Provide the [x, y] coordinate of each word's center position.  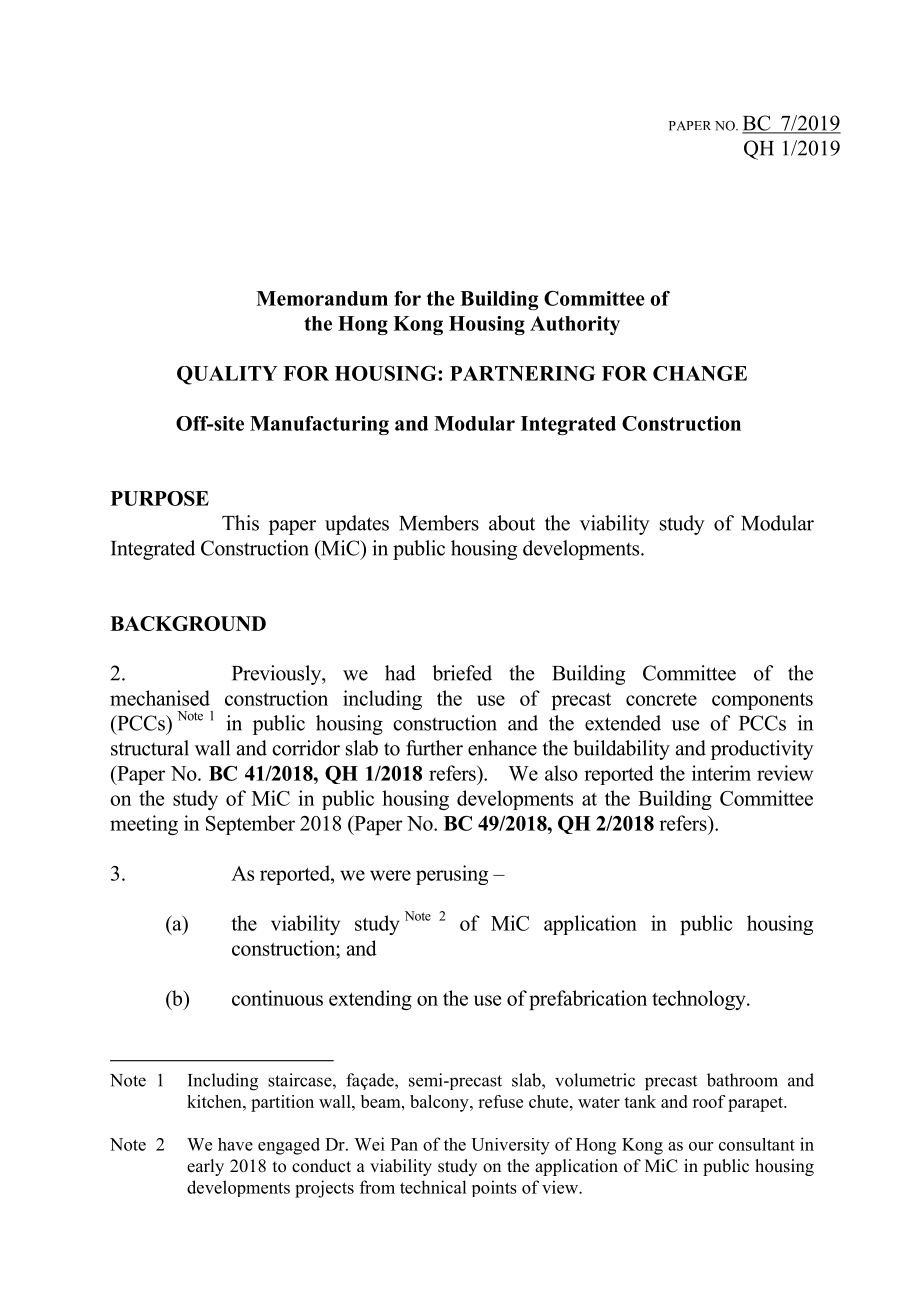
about [512, 523]
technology [700, 1000]
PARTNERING [522, 373]
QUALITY [227, 375]
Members [439, 523]
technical [433, 1187]
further [434, 748]
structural [150, 748]
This [240, 523]
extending [370, 1000]
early [205, 1167]
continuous [277, 998]
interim [721, 773]
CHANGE [700, 373]
